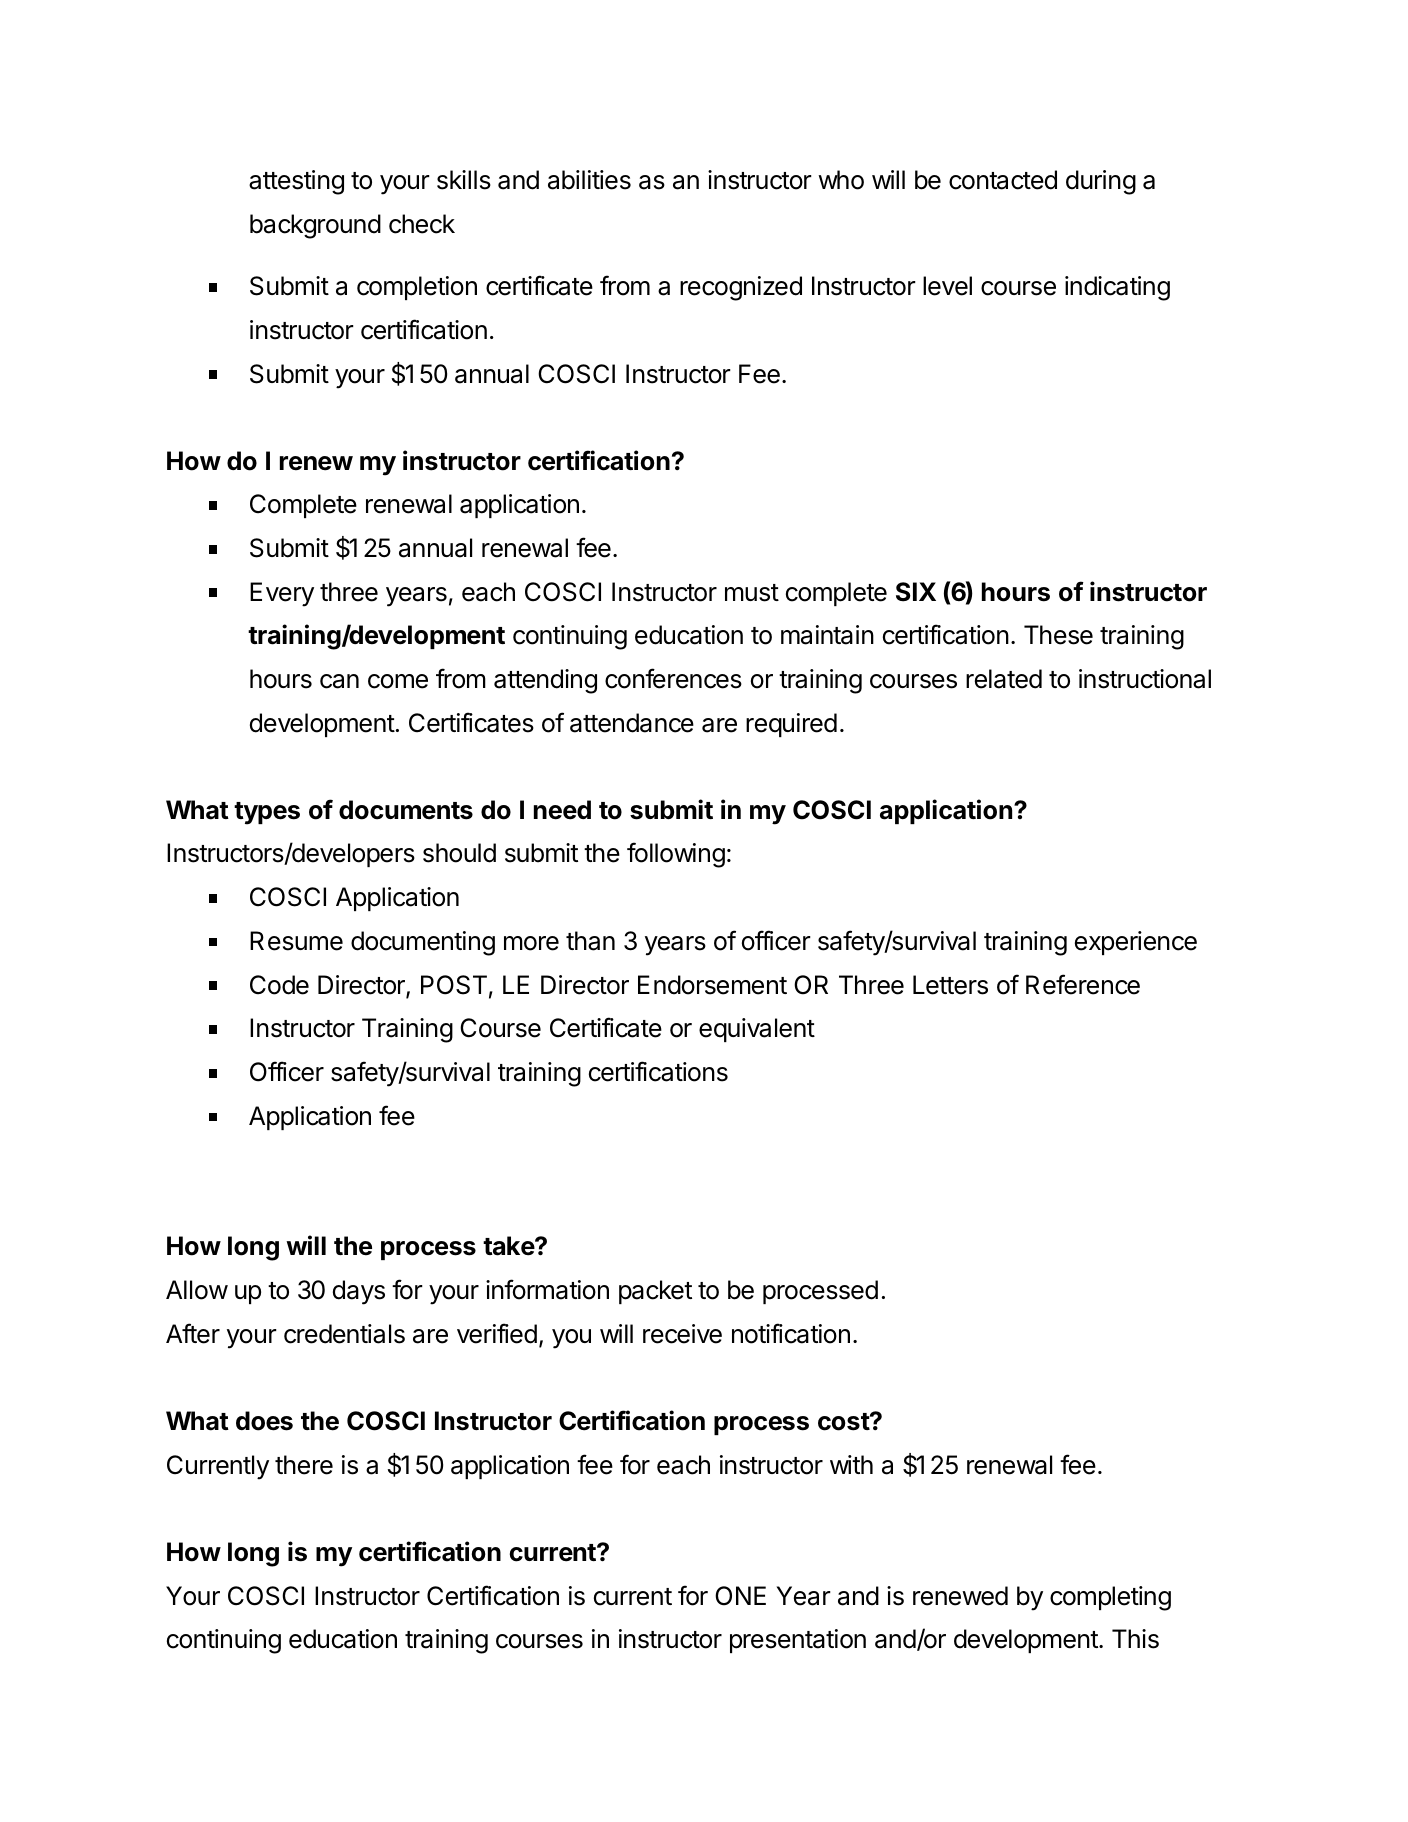 The height and width of the document is (1822, 1408). Describe the element at coordinates (676, 855) in the document. I see `following` at that location.
